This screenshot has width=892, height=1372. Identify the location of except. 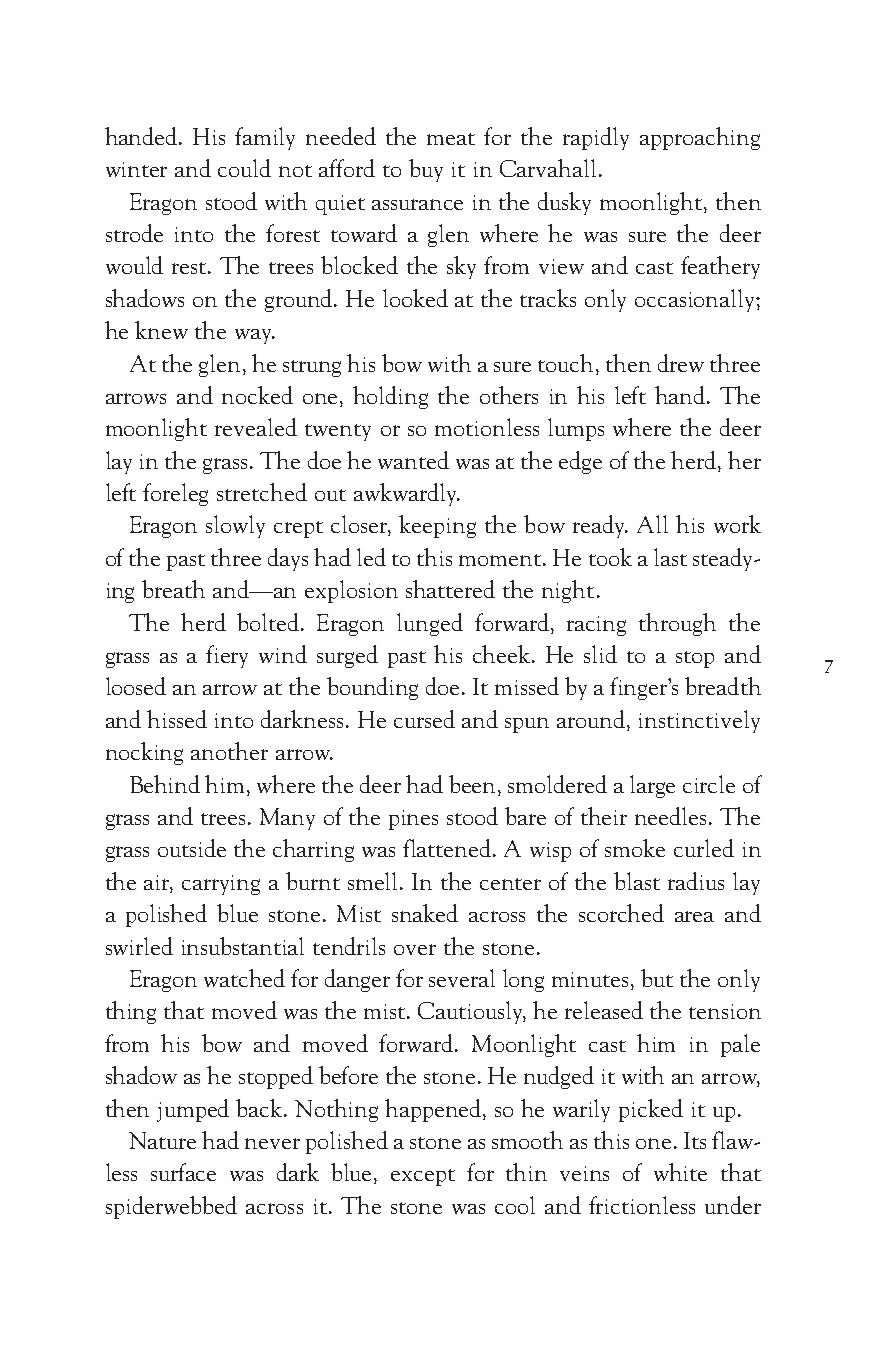
(423, 1177).
